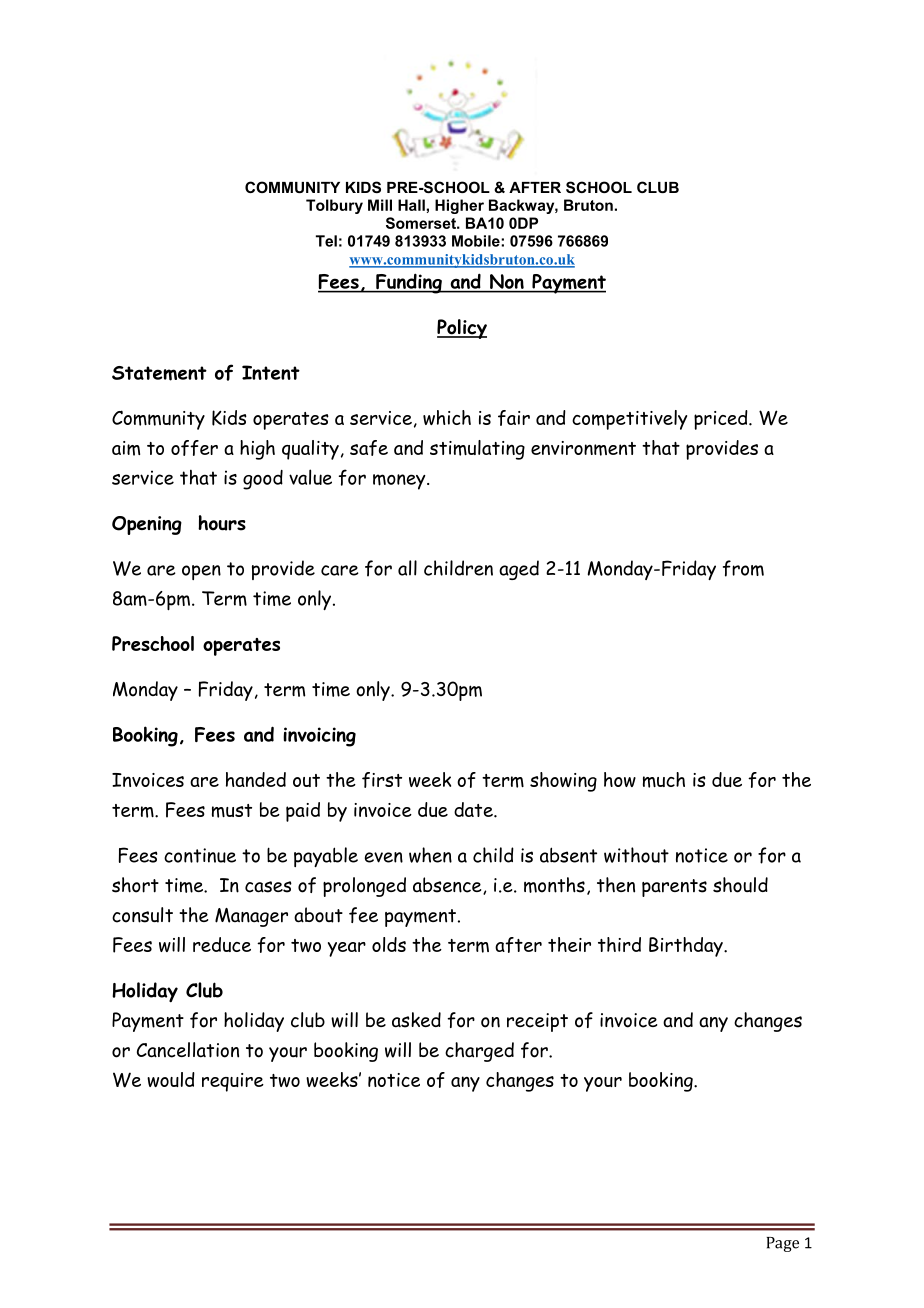 This image has height=1308, width=924. What do you see at coordinates (382, 780) in the image?
I see `first` at bounding box center [382, 780].
